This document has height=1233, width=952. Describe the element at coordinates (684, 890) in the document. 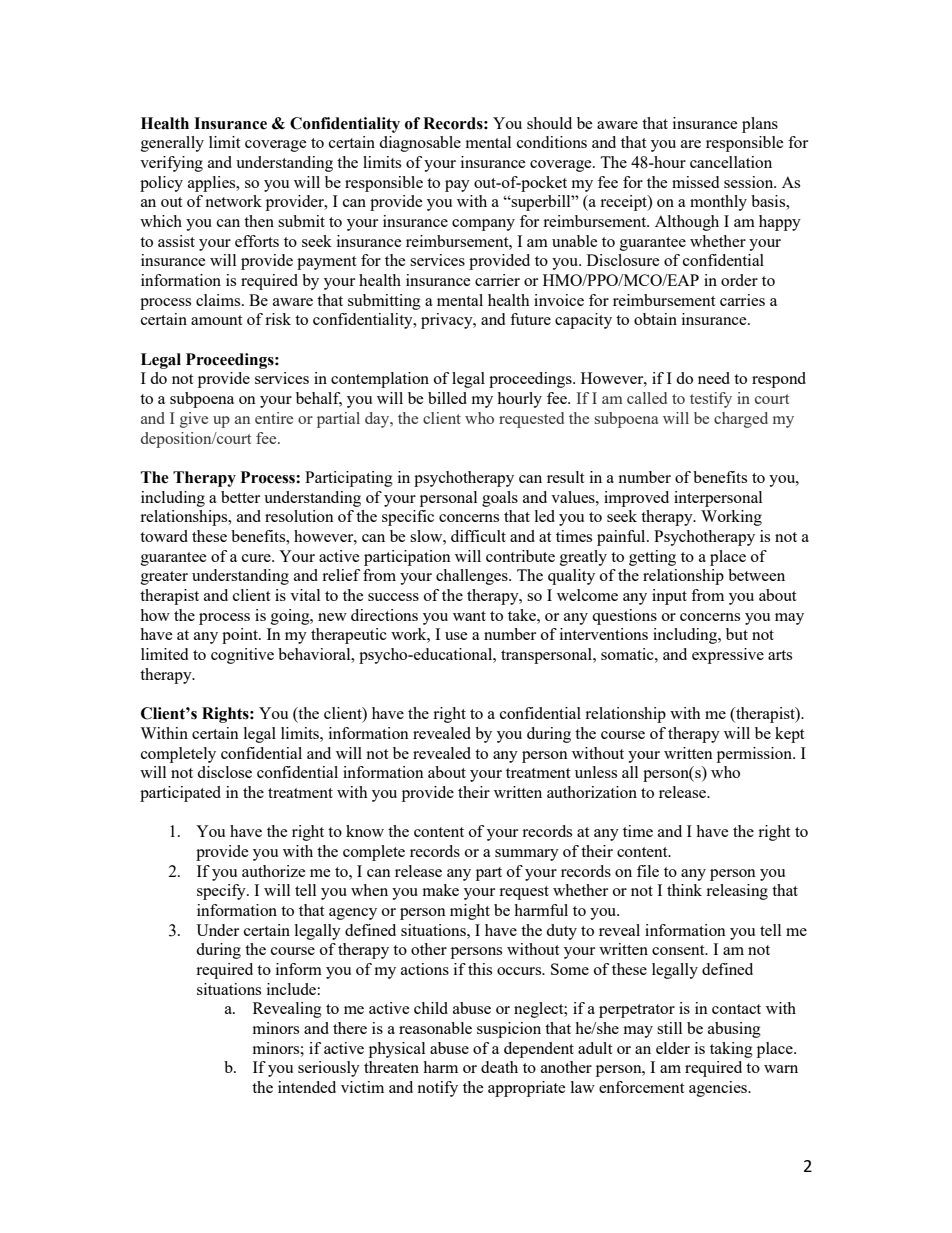

I see `think` at that location.
